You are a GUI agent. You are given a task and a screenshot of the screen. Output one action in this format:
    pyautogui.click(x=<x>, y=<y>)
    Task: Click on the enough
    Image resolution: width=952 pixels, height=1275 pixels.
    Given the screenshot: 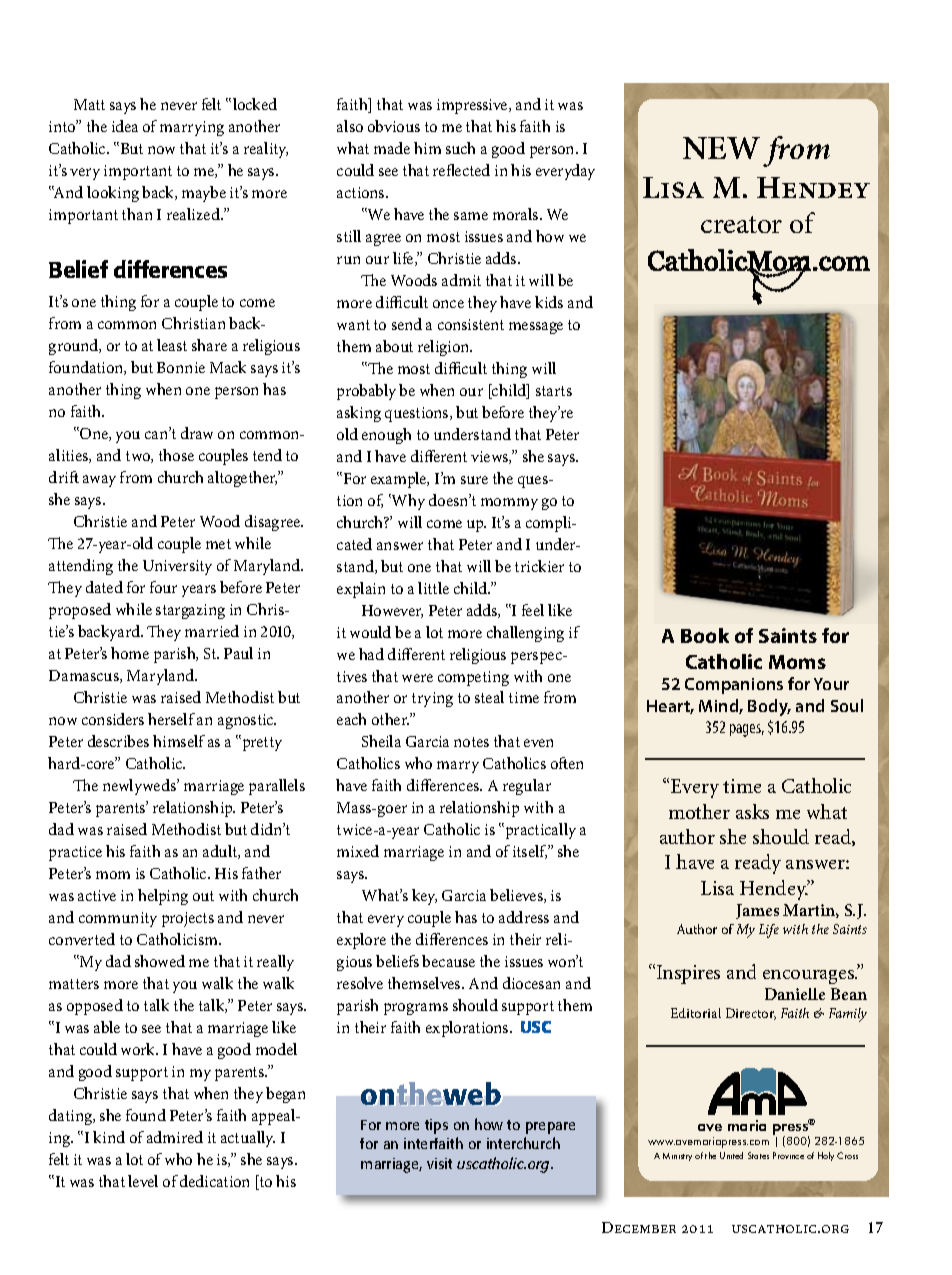 What is the action you would take?
    pyautogui.click(x=386, y=436)
